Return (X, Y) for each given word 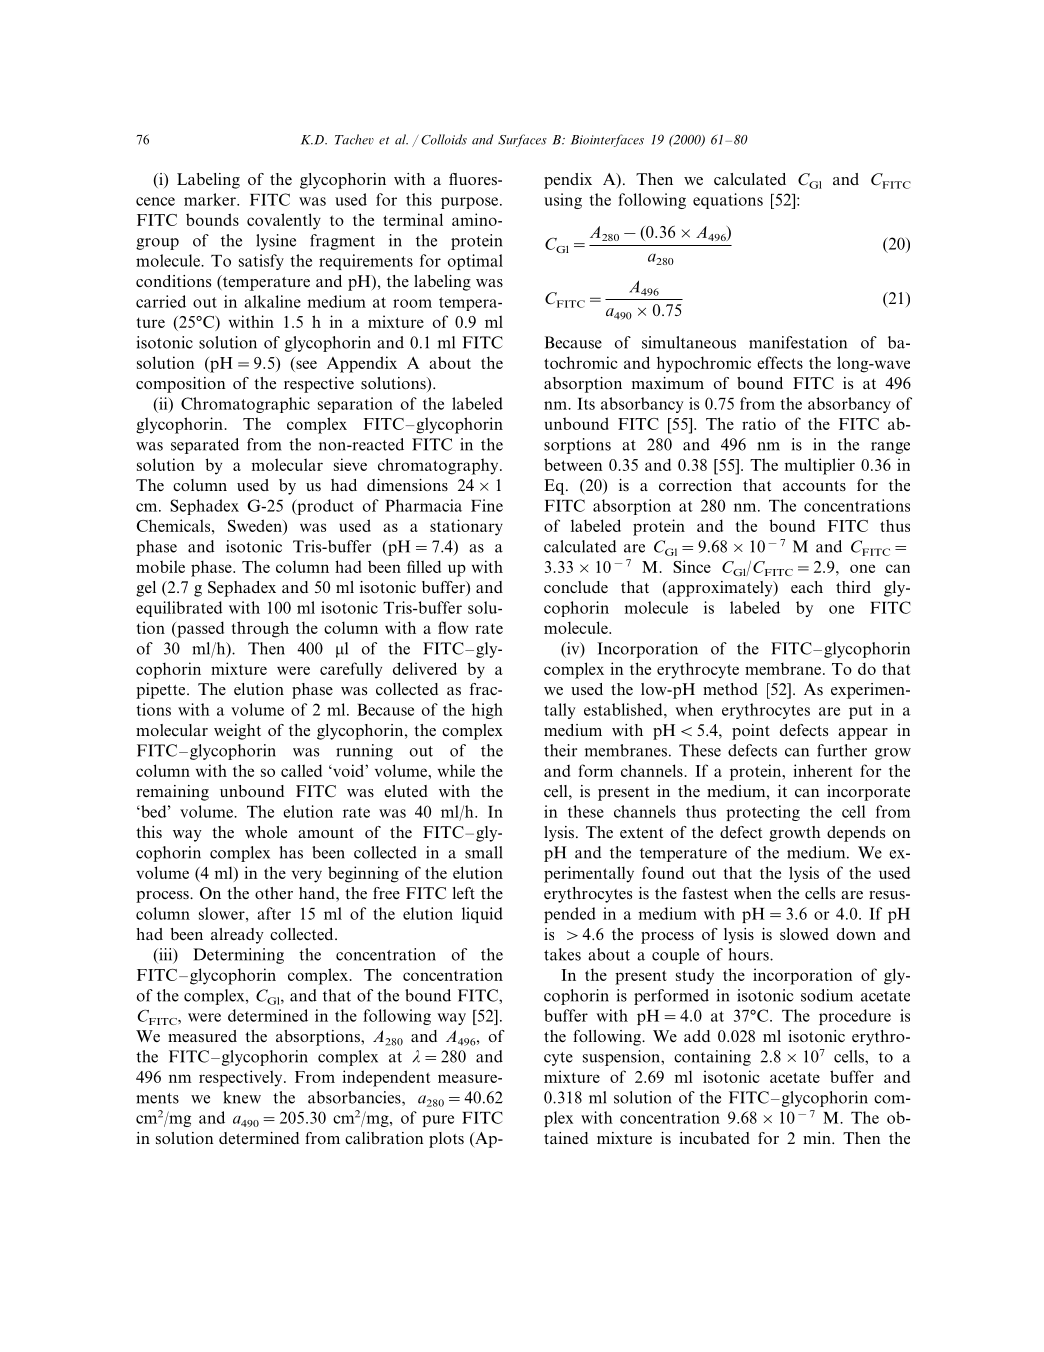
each (807, 587)
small (483, 852)
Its (586, 404)
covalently (284, 221)
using (563, 201)
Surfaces (522, 140)
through (260, 629)
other (274, 893)
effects (780, 362)
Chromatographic (245, 405)
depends (856, 834)
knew (242, 1097)
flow (453, 627)
